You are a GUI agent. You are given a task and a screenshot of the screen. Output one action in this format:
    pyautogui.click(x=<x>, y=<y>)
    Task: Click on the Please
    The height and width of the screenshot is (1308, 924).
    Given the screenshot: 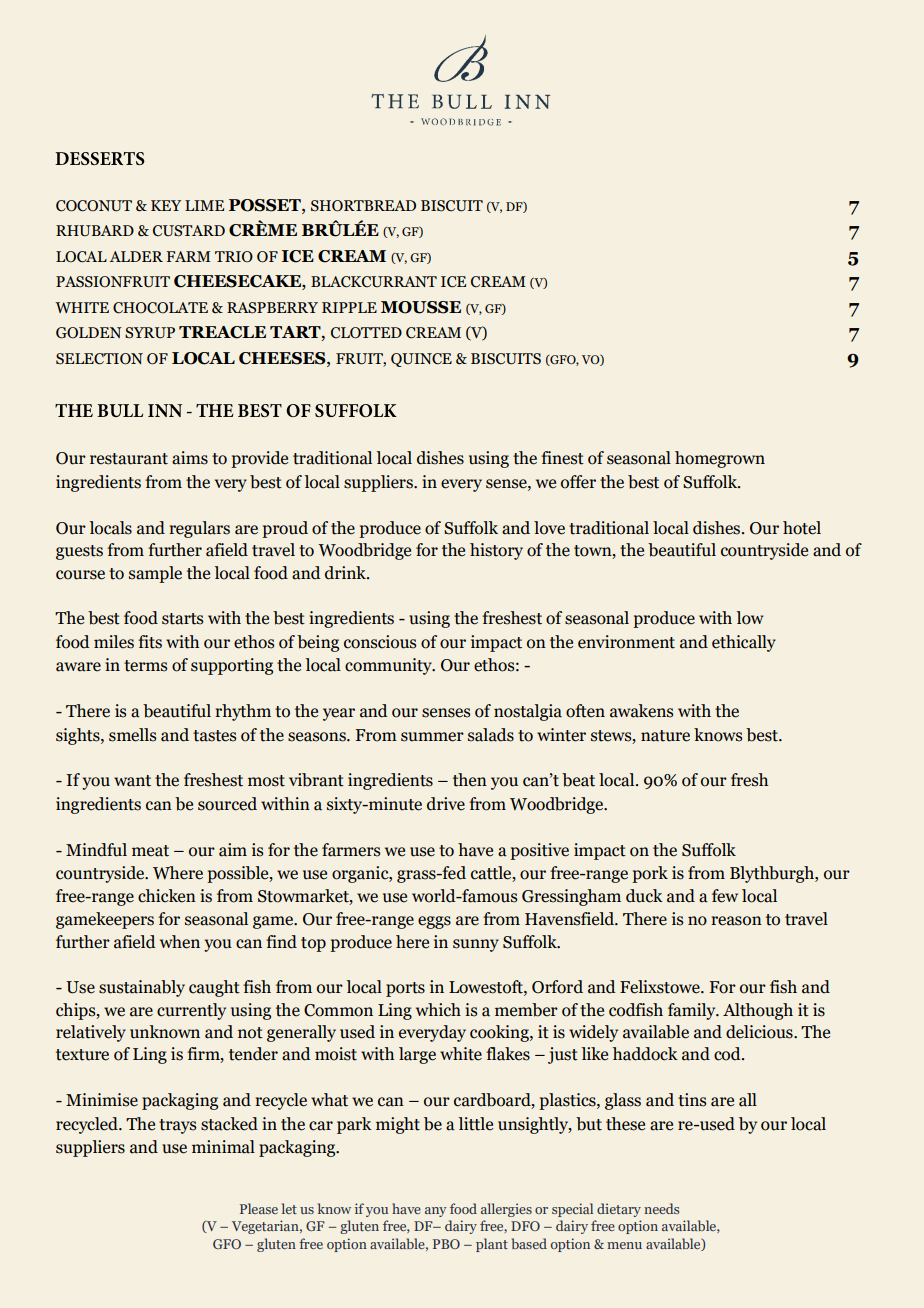 What is the action you would take?
    pyautogui.click(x=259, y=1208)
